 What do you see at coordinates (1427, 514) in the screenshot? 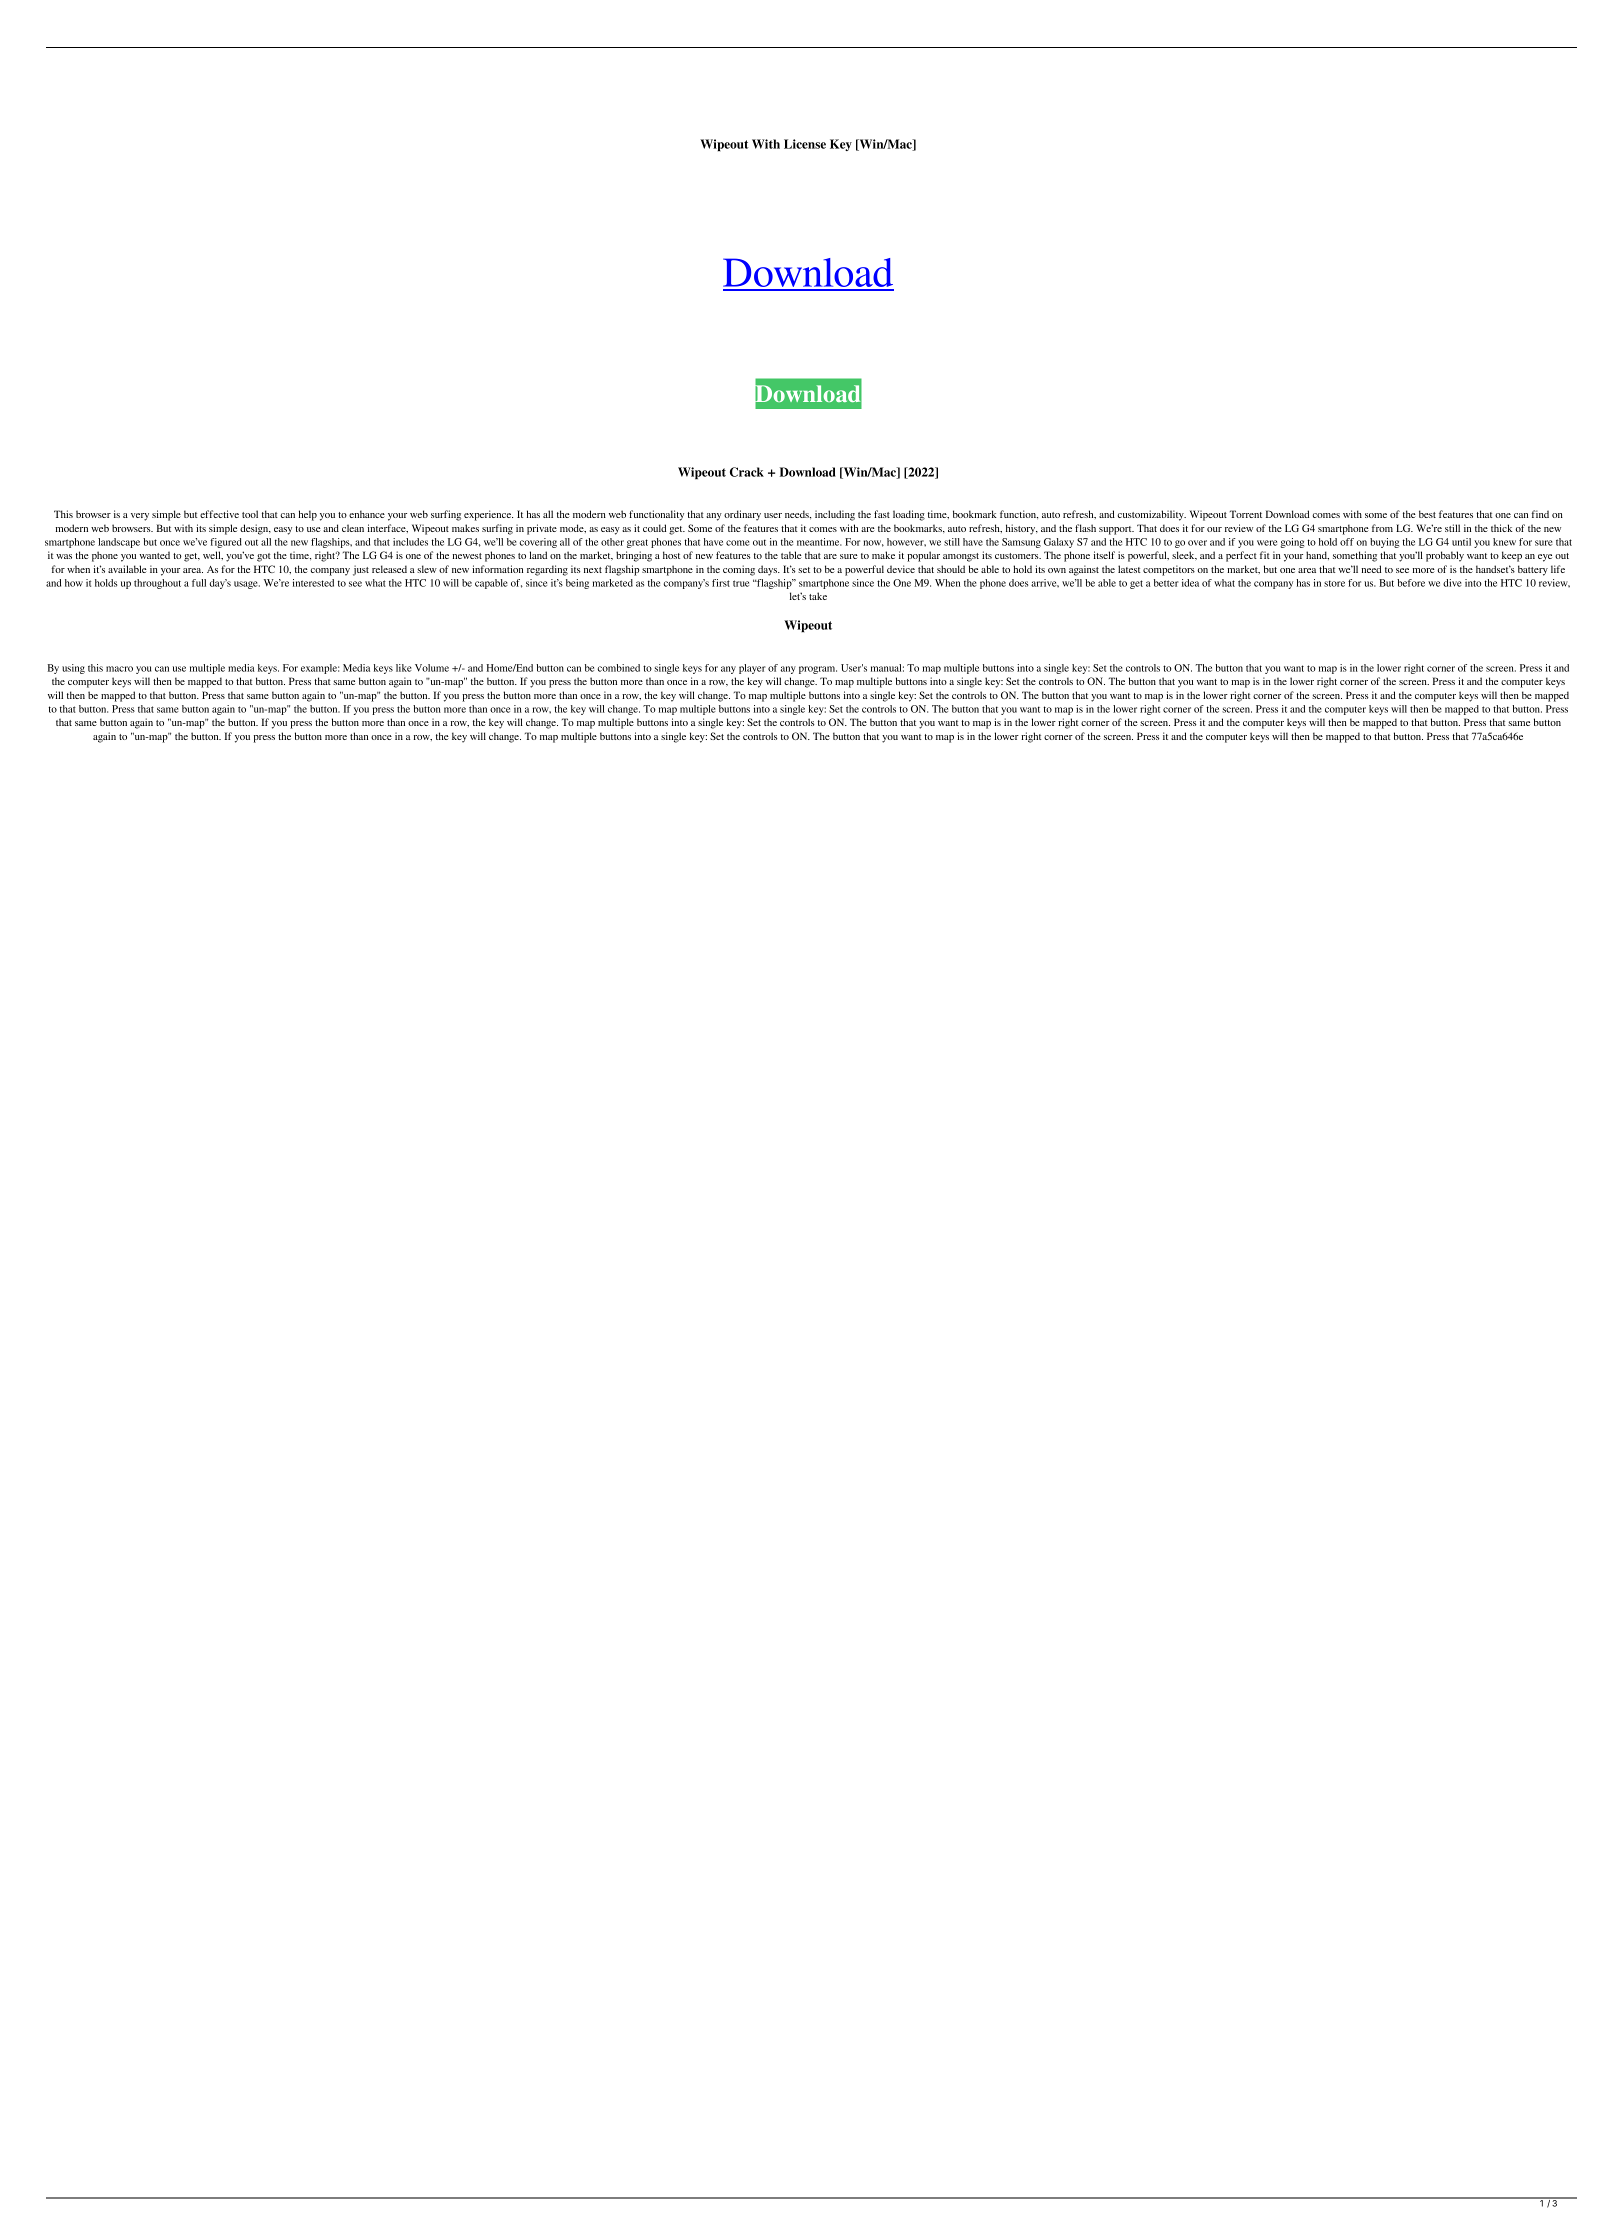
I see `best` at bounding box center [1427, 514].
